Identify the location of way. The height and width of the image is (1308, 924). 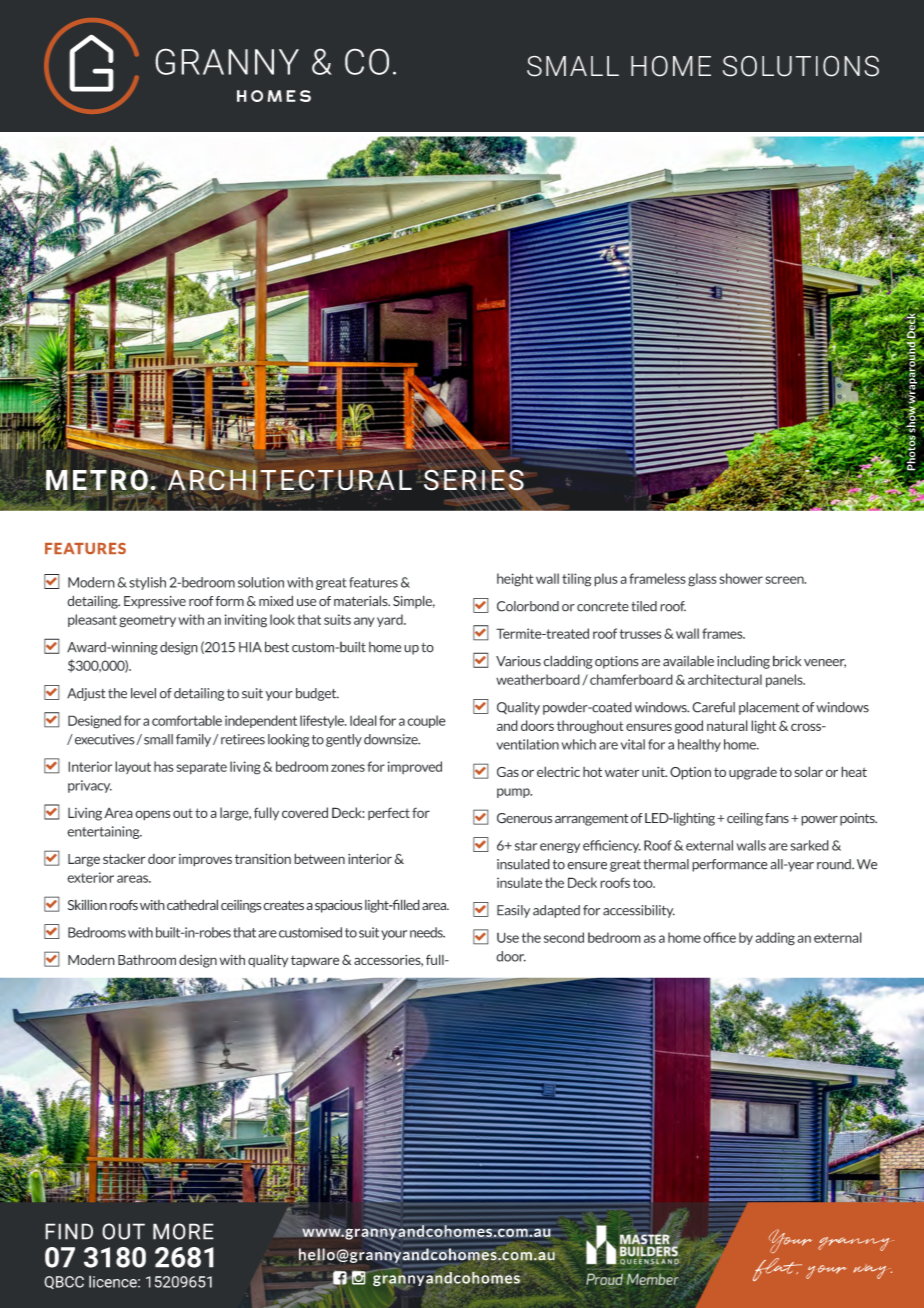
(872, 1271).
